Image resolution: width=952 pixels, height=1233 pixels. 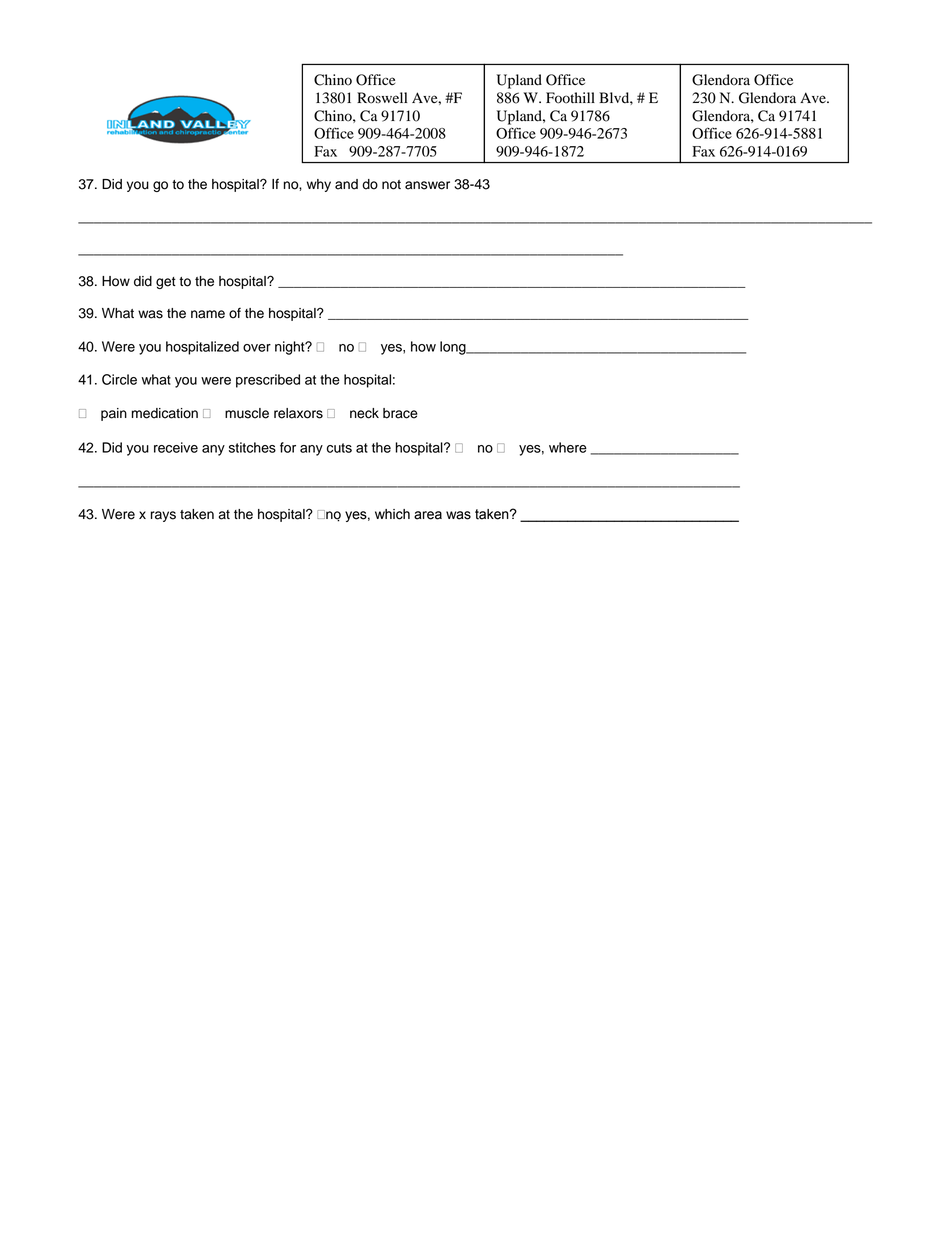 What do you see at coordinates (427, 185) in the document?
I see `answer` at bounding box center [427, 185].
